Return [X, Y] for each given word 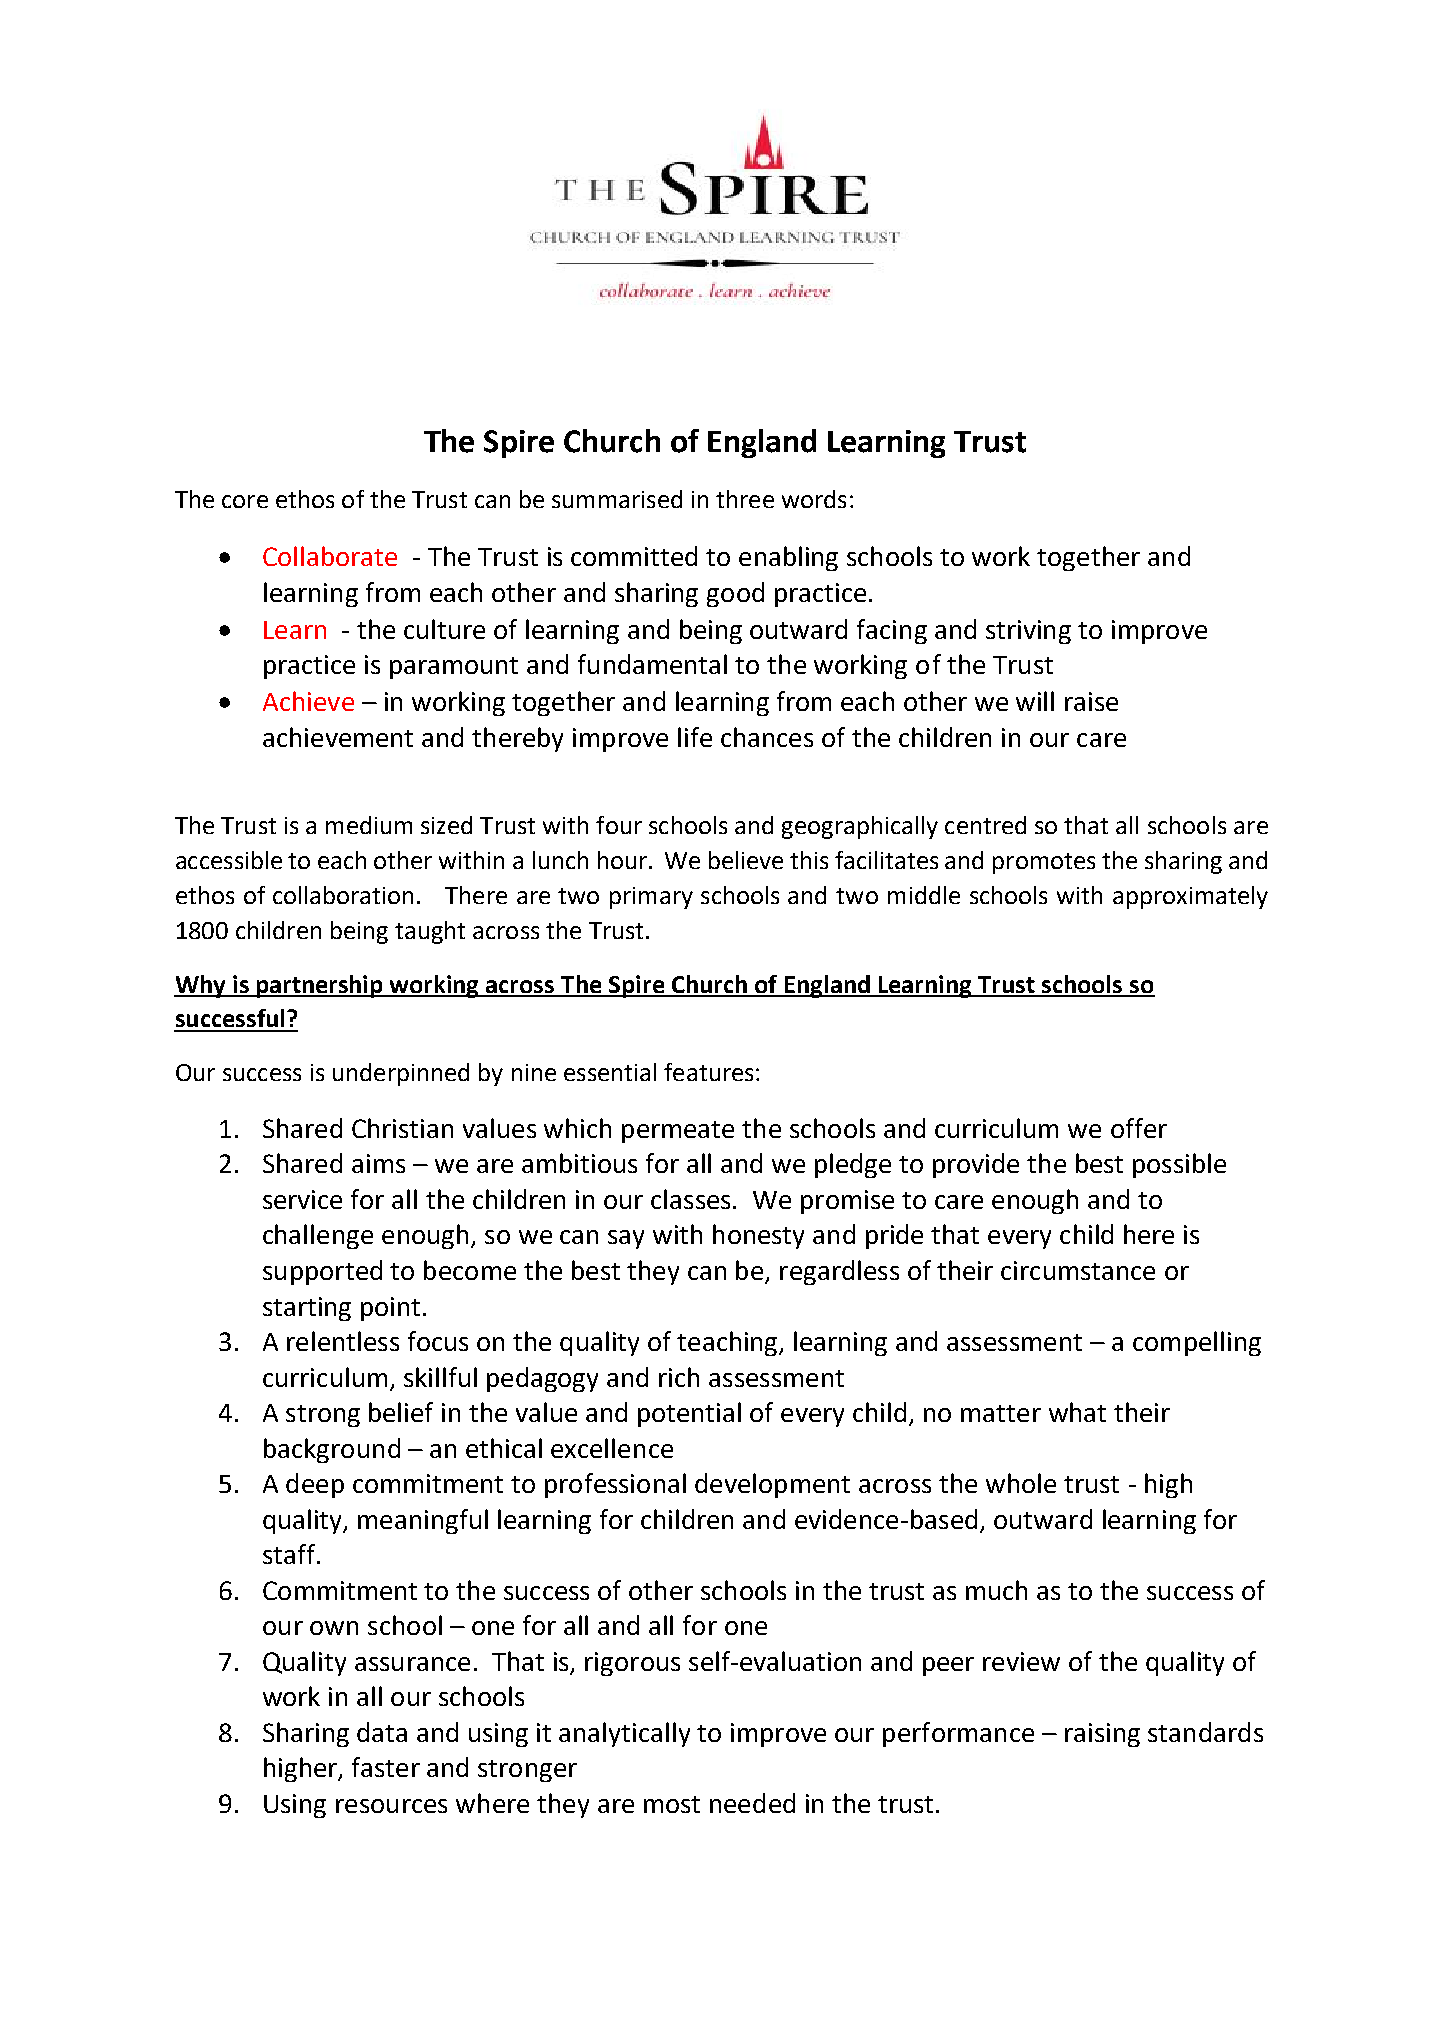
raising [1102, 1735]
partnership [320, 986]
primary [651, 898]
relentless [343, 1341]
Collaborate [330, 556]
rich [679, 1377]
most [672, 1804]
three [745, 499]
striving [1028, 632]
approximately [1190, 897]
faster [386, 1767]
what [1077, 1412]
